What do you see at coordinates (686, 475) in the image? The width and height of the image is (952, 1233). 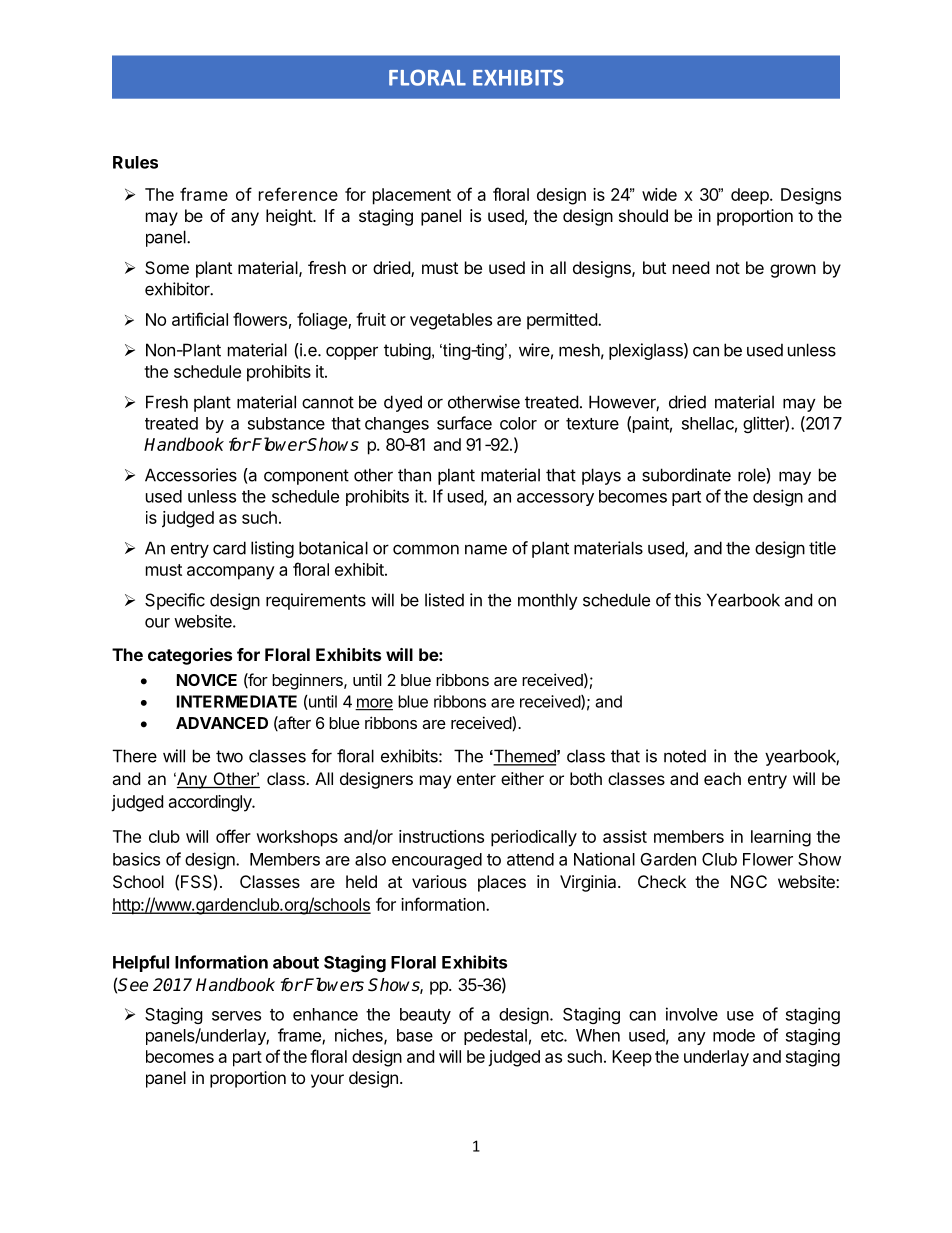 I see `subordinate` at bounding box center [686, 475].
